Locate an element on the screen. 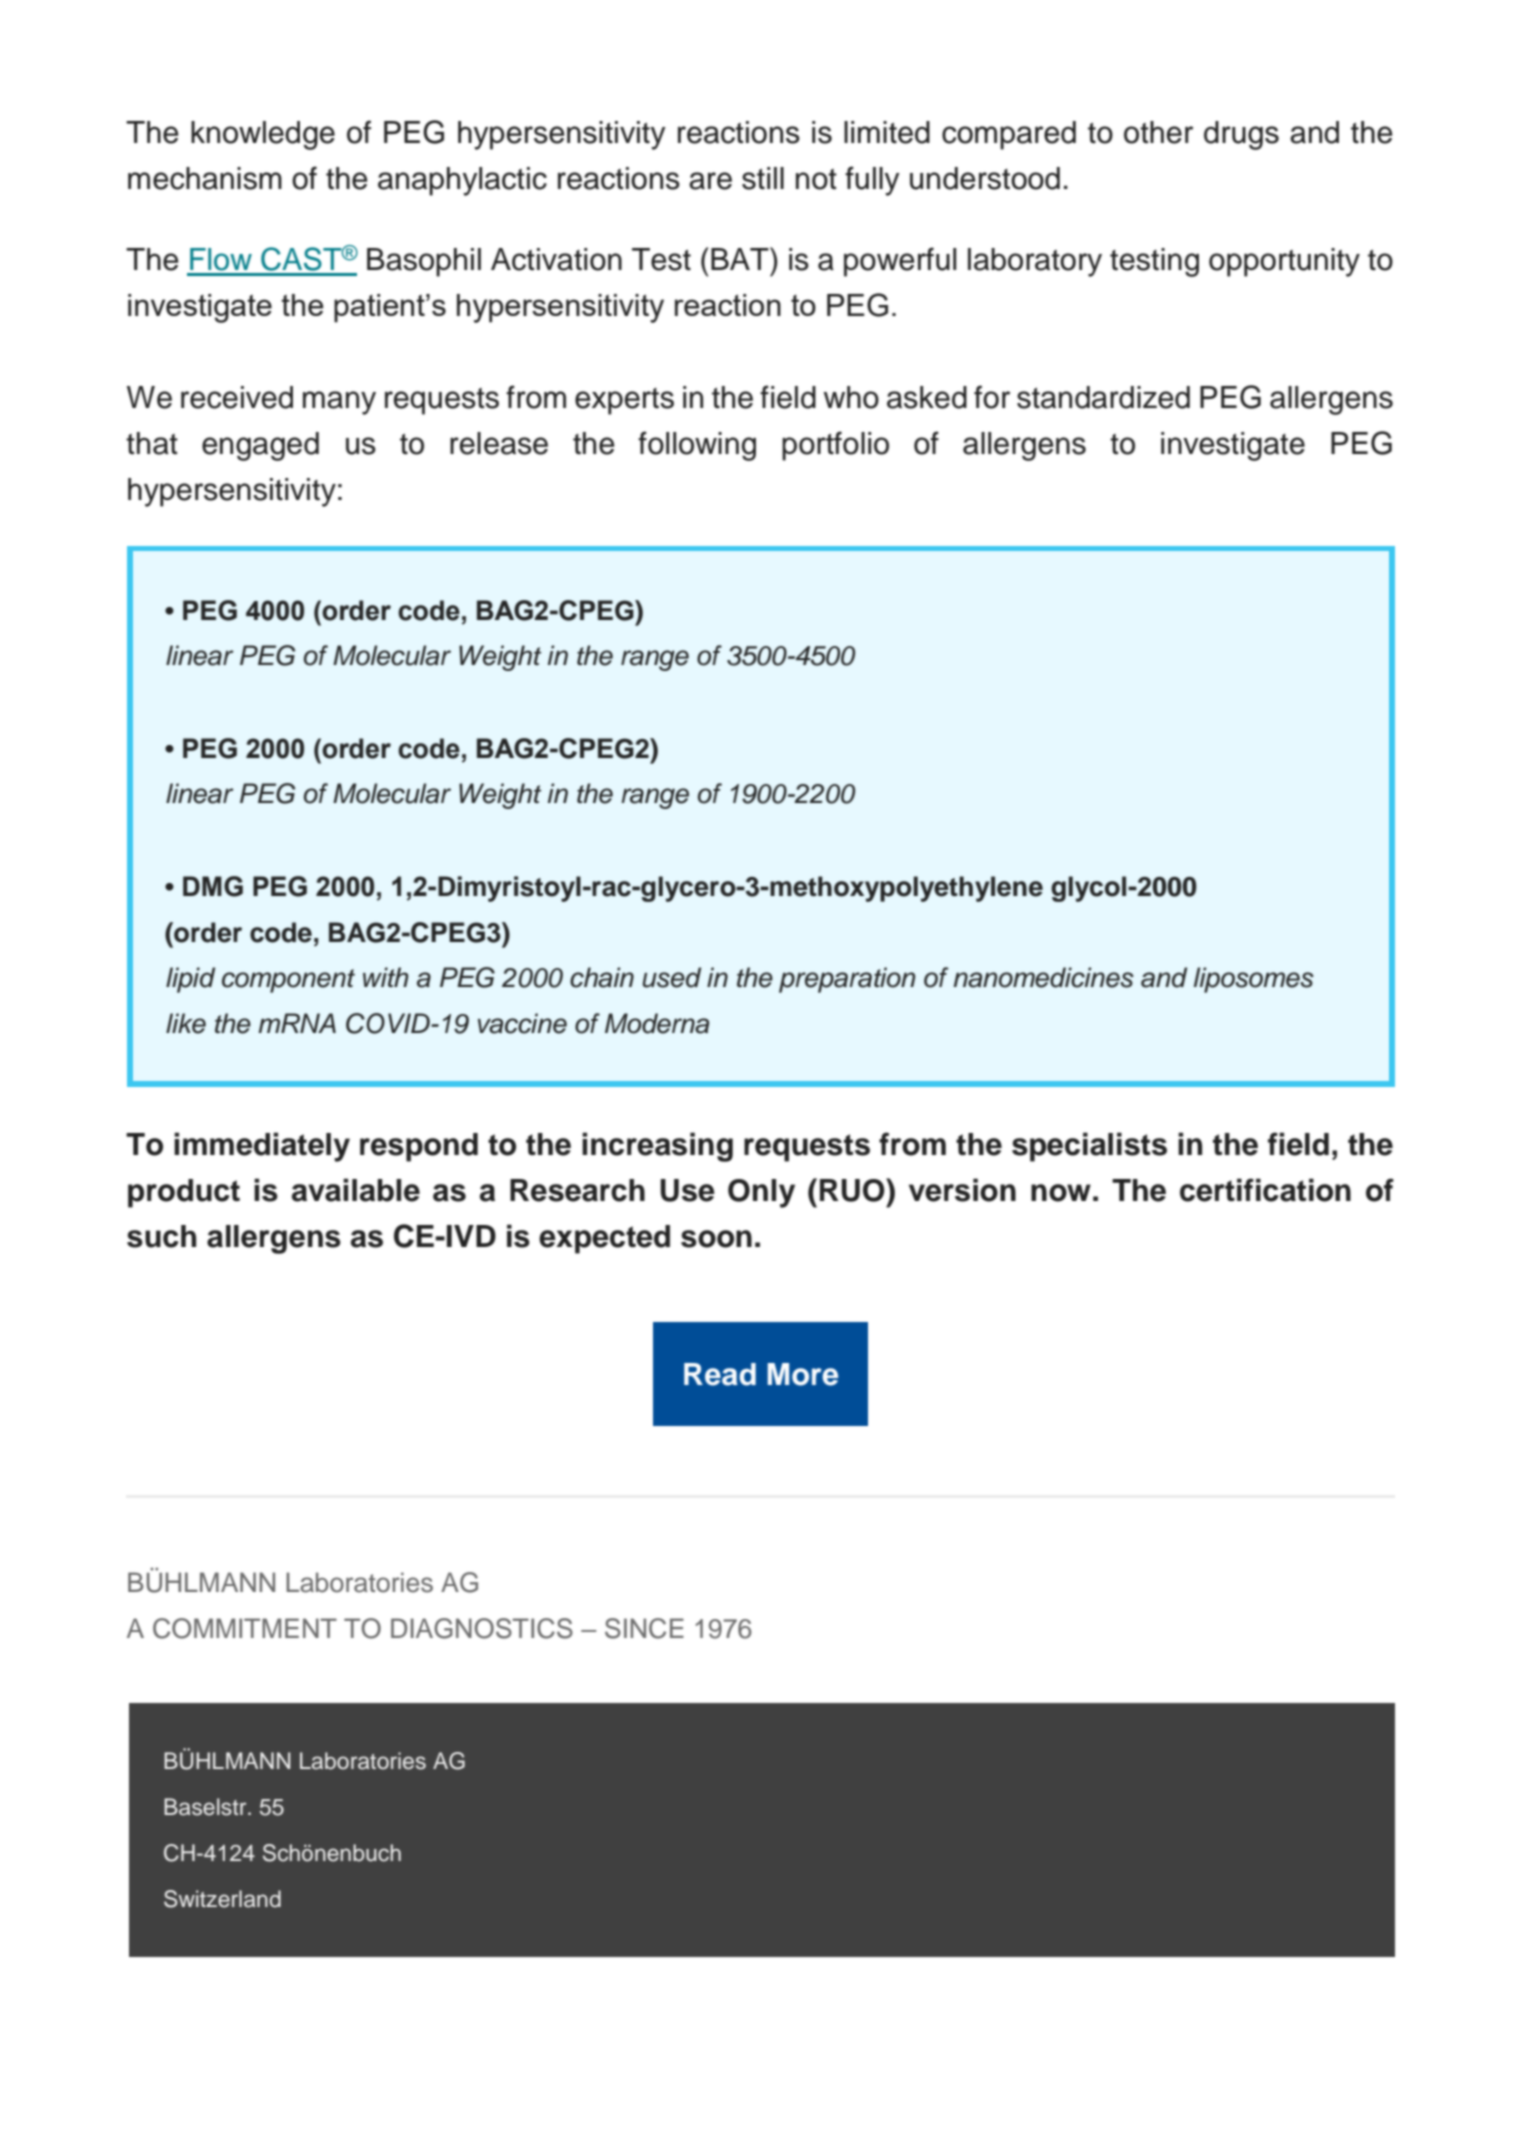 This screenshot has width=1521, height=2151. standardized is located at coordinates (1103, 397).
